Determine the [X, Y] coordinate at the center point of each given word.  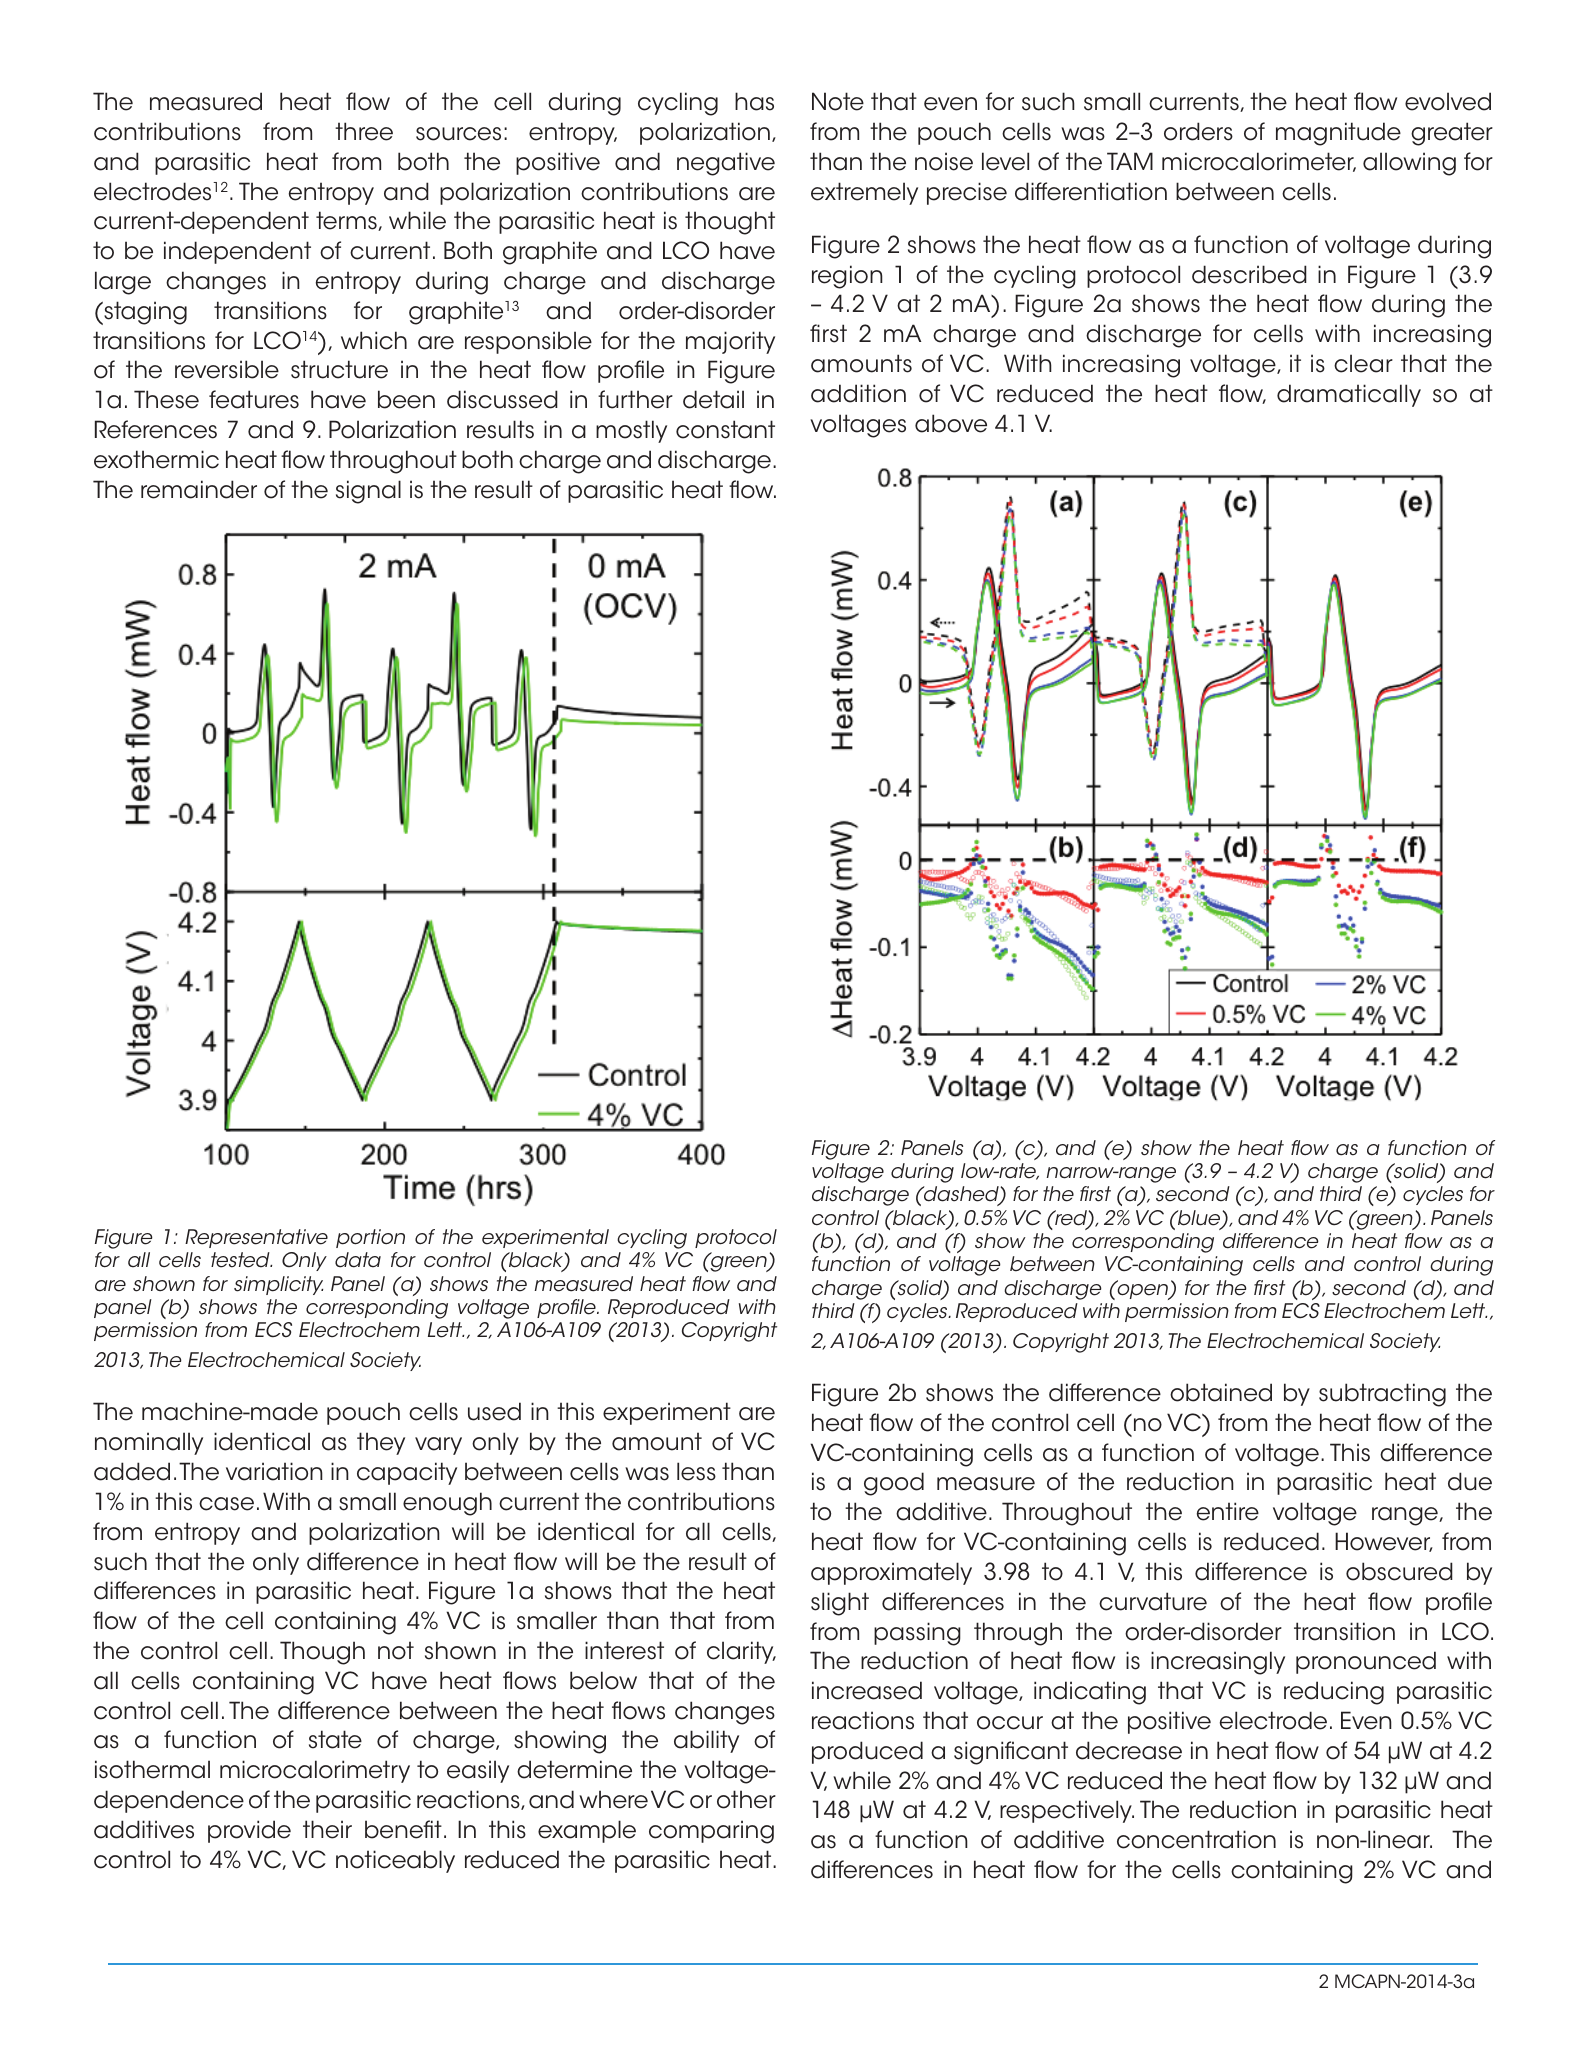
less [696, 1471]
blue [1199, 1219]
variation [274, 1471]
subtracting [1382, 1395]
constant [725, 429]
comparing [711, 1832]
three [364, 131]
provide [249, 1831]
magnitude [1338, 134]
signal [368, 492]
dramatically [1349, 395]
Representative [256, 1238]
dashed [961, 1195]
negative [726, 164]
